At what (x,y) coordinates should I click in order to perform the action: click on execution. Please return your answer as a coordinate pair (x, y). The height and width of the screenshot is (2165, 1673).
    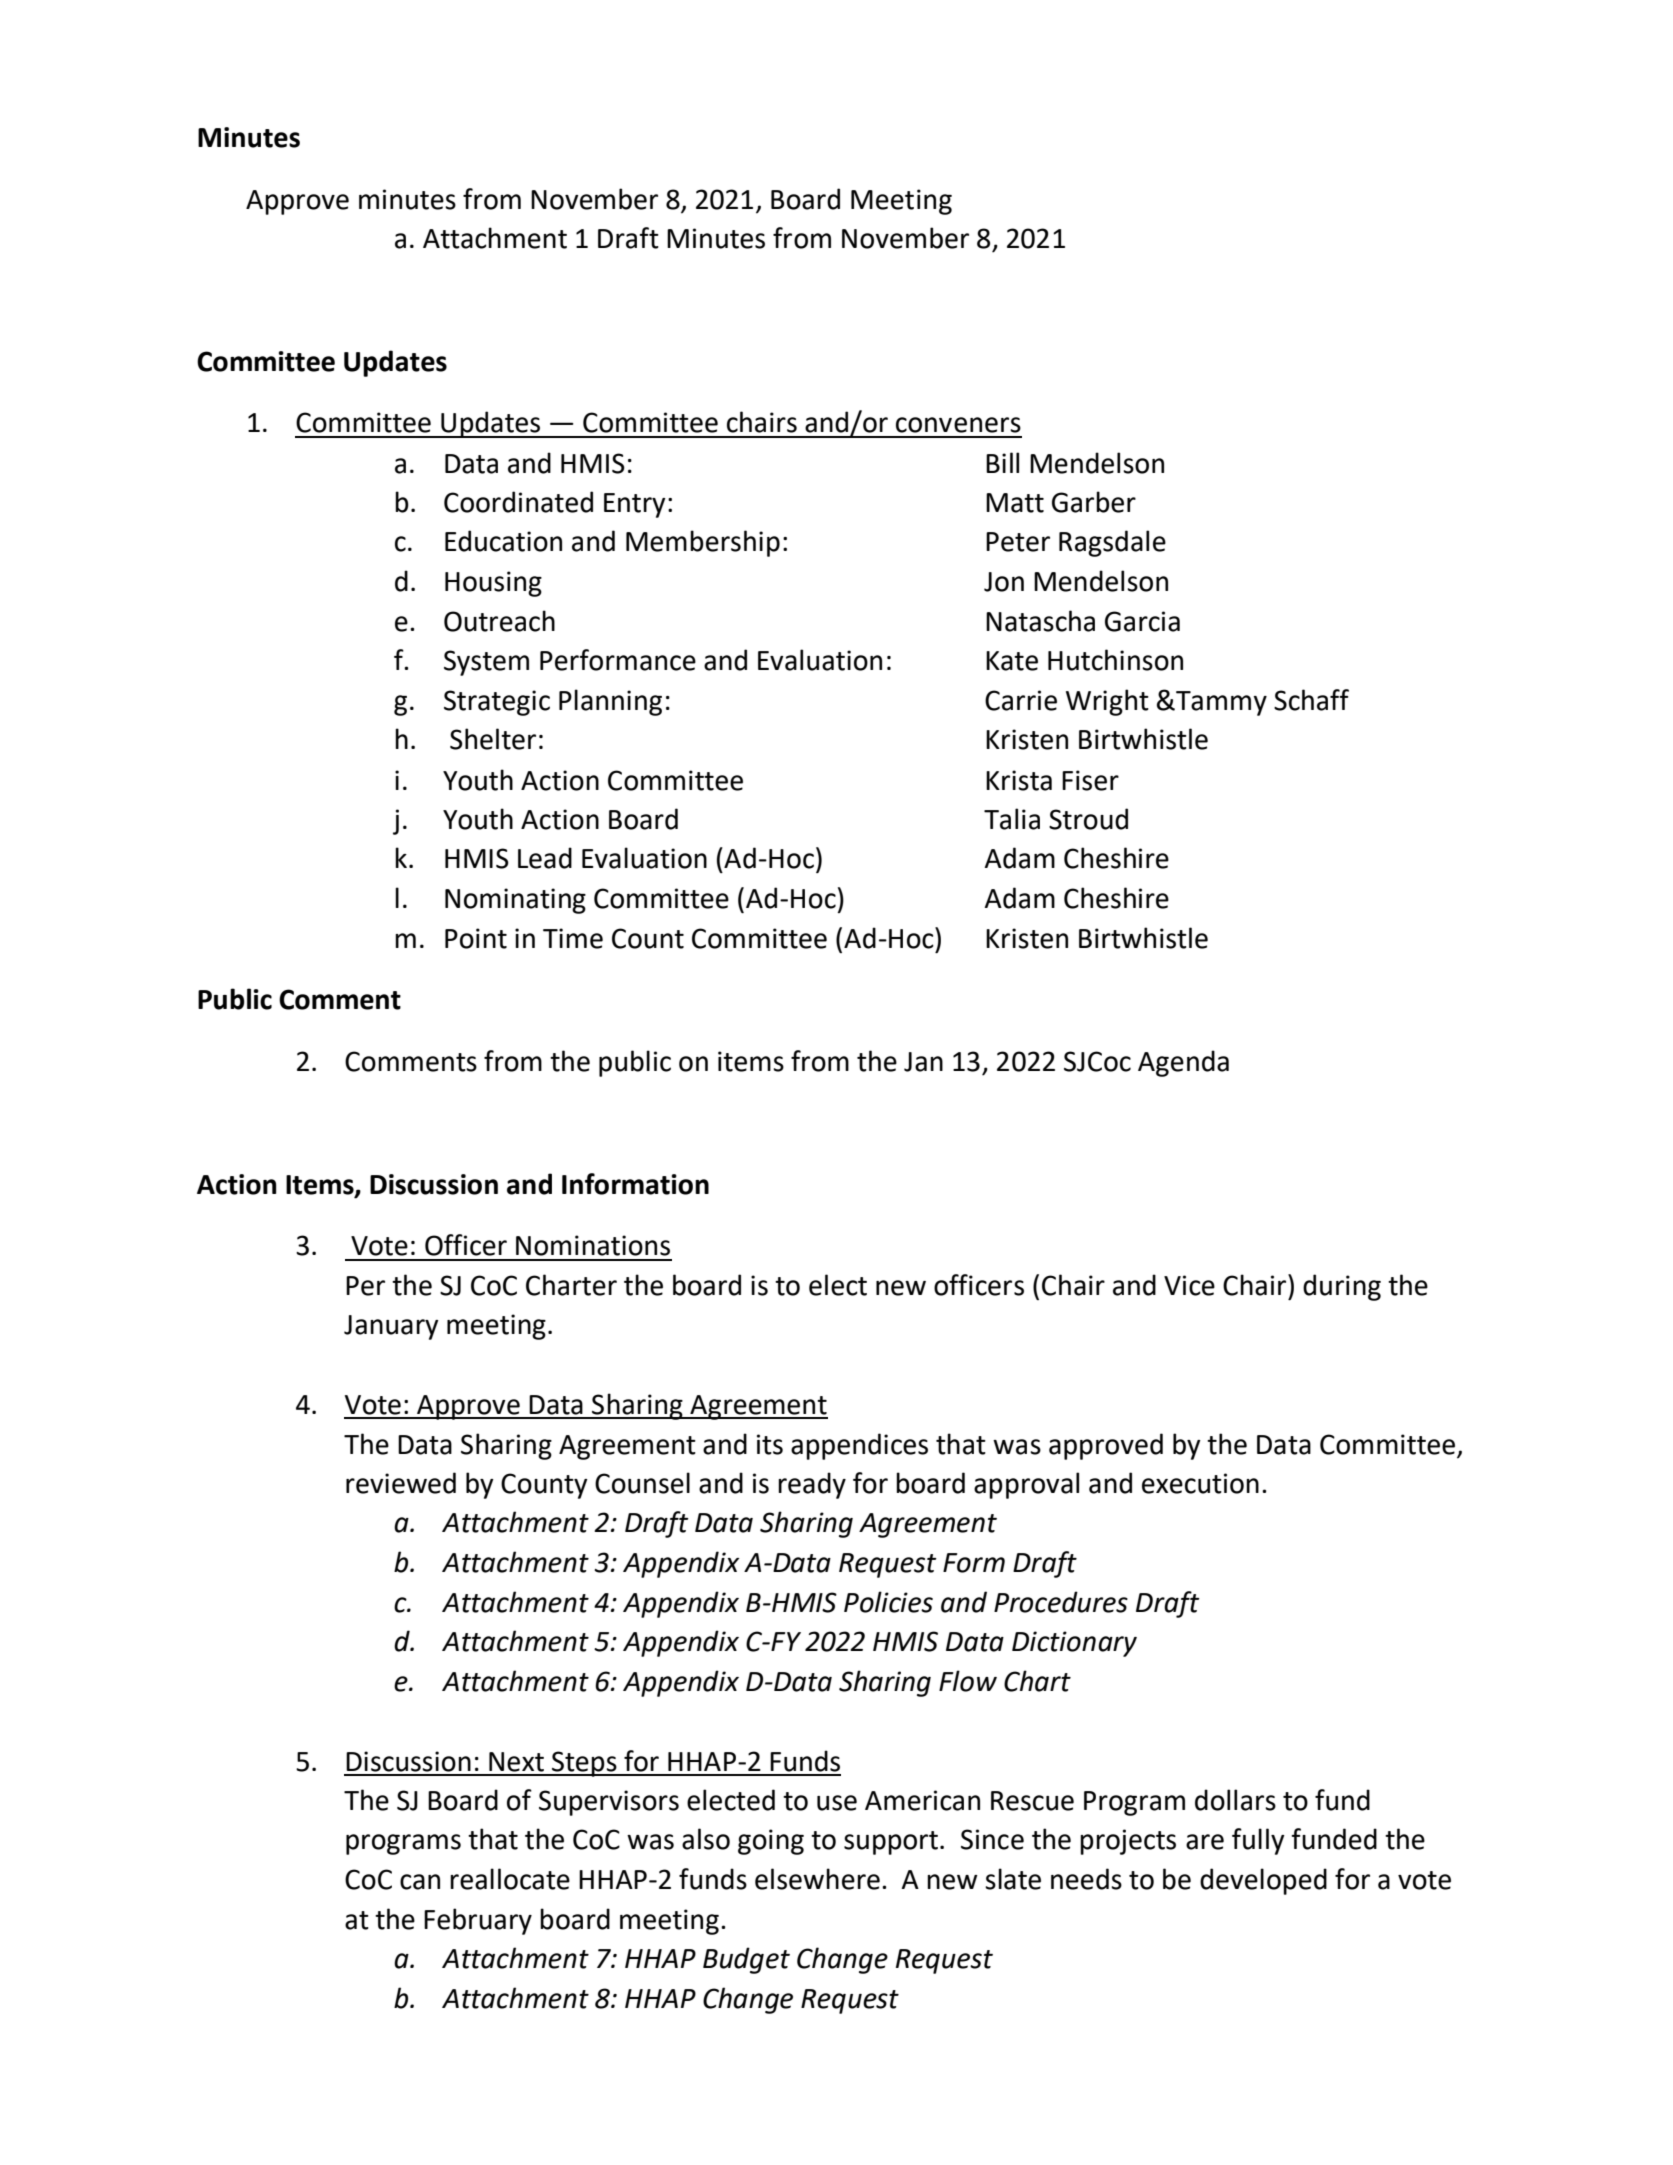
    Looking at the image, I should click on (1200, 1483).
